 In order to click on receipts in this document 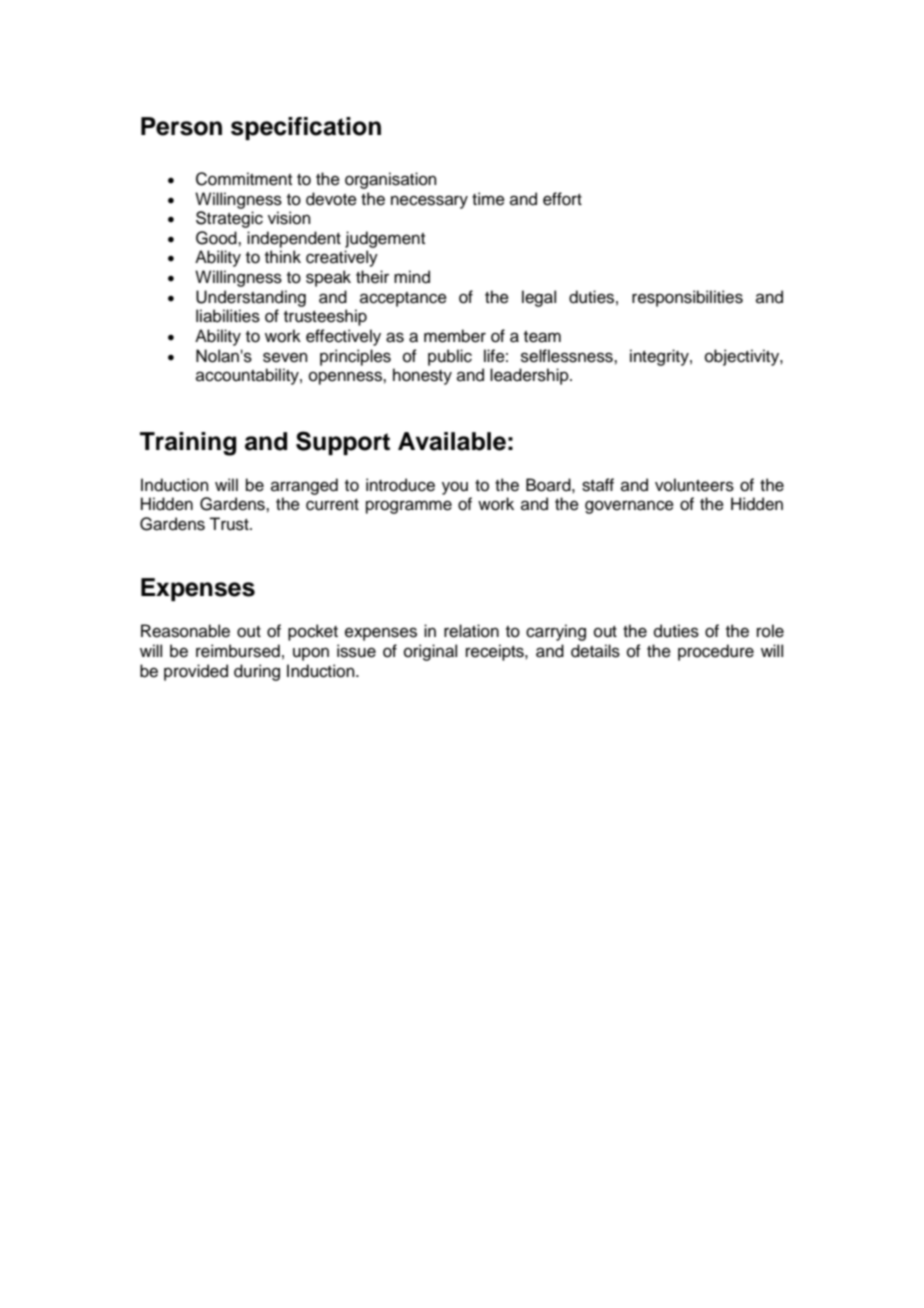, I will do `click(496, 652)`.
